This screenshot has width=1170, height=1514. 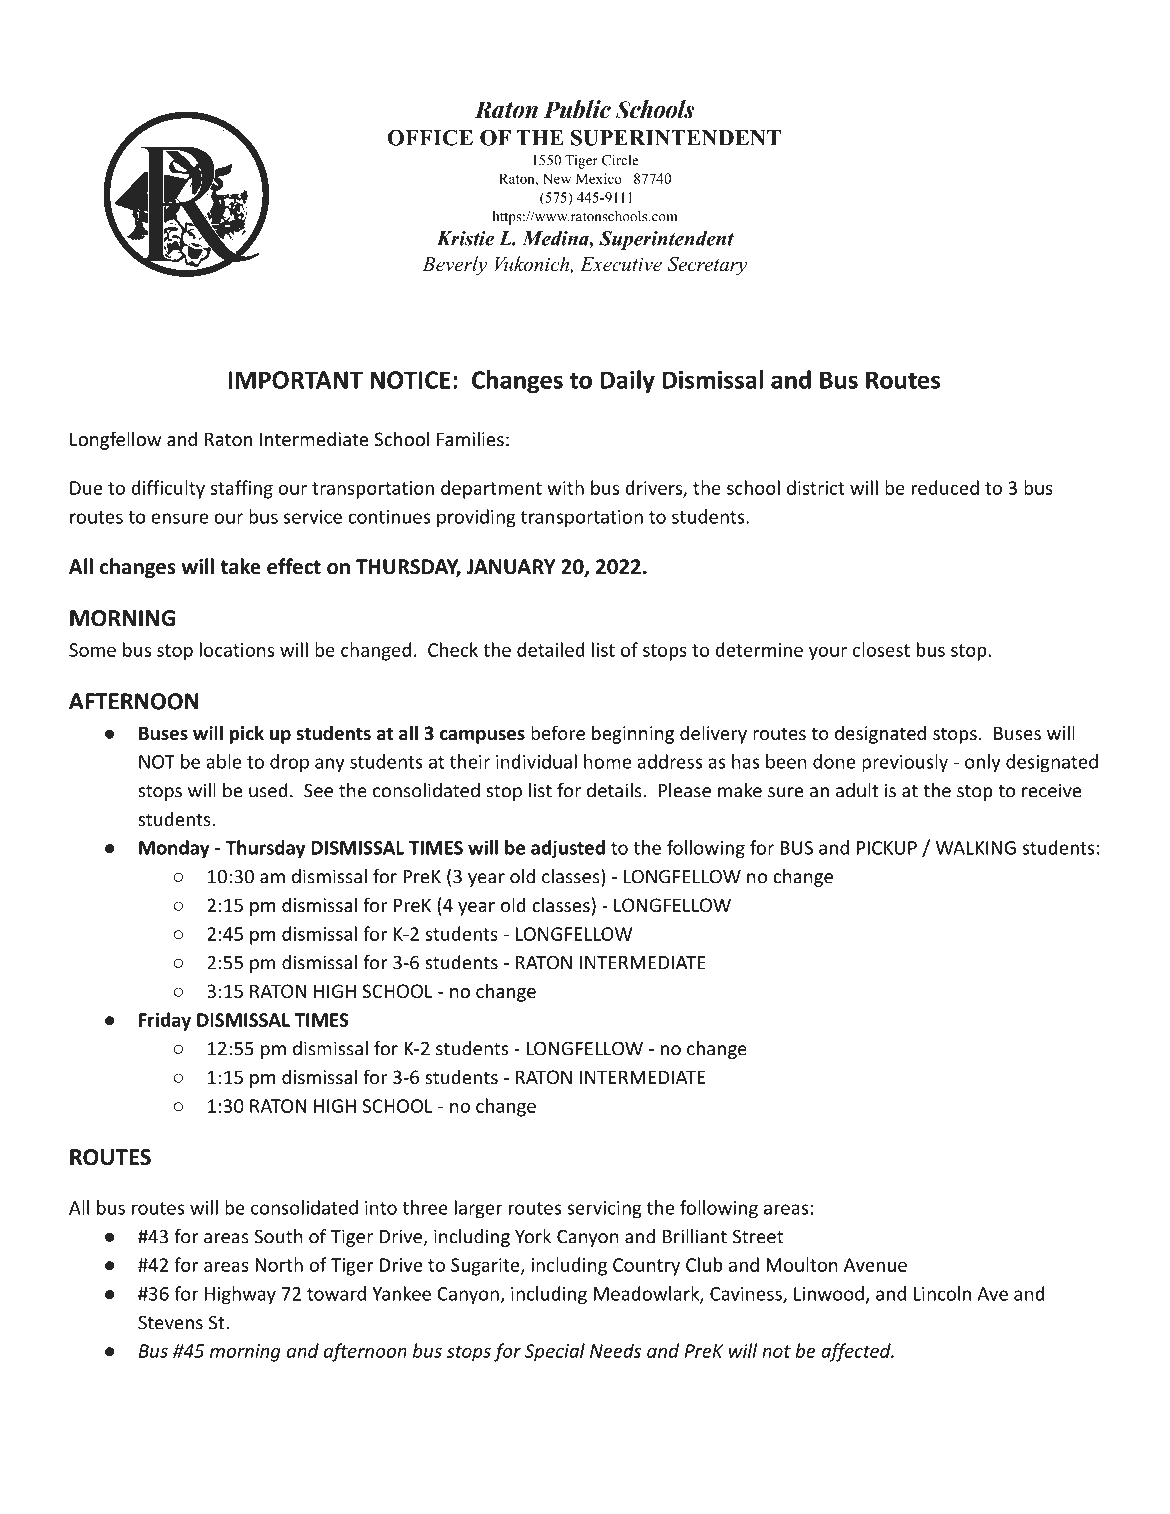 What do you see at coordinates (945, 487) in the screenshot?
I see `reduced` at bounding box center [945, 487].
